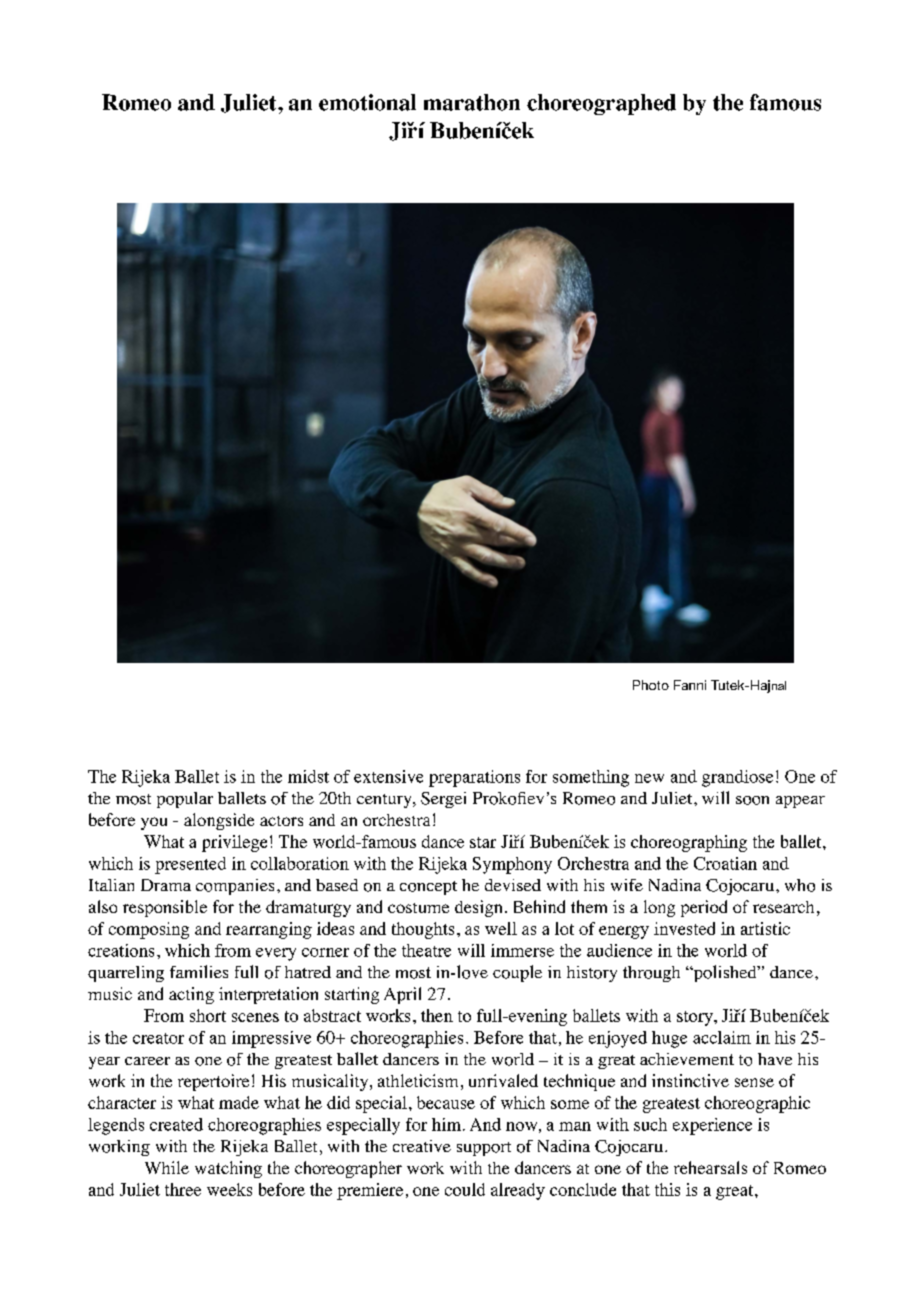 The width and height of the screenshot is (924, 1308). What do you see at coordinates (185, 800) in the screenshot?
I see `popular` at bounding box center [185, 800].
